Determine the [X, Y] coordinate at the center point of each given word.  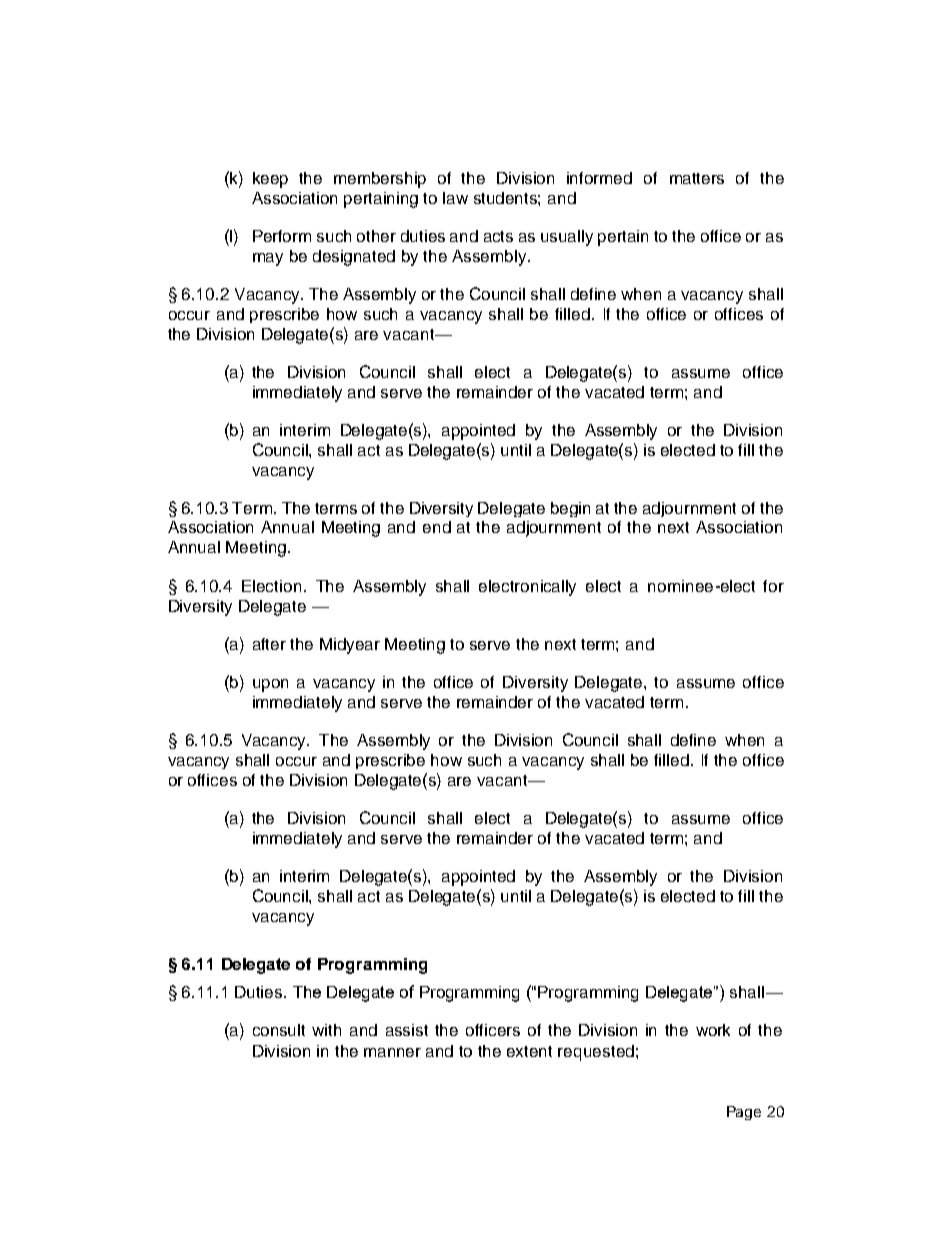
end [437, 527]
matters [697, 178]
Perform [282, 236]
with [326, 1030]
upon [270, 685]
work [713, 1030]
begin [570, 509]
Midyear [350, 646]
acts [498, 236]
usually [567, 238]
